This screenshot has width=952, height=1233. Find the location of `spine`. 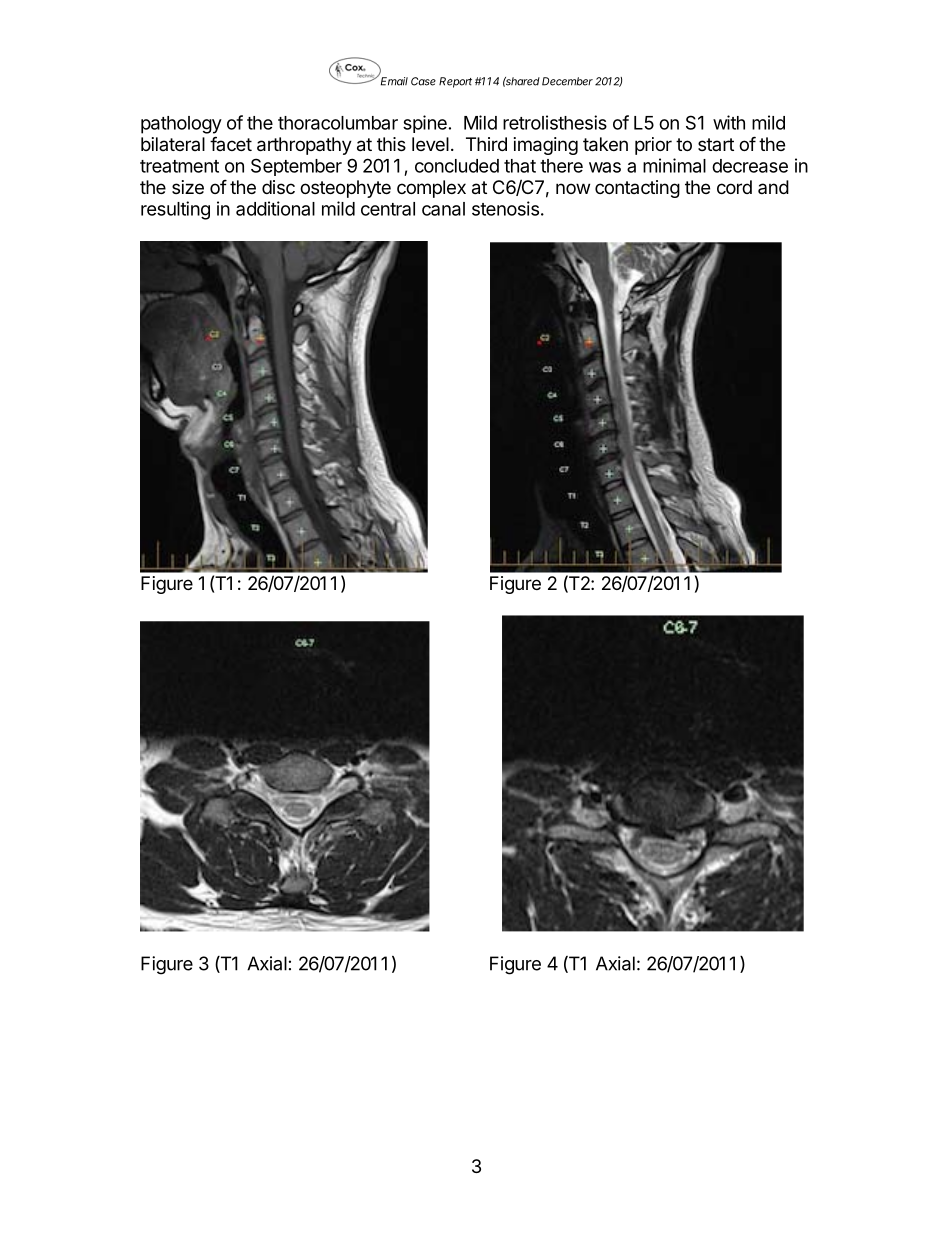

spine is located at coordinates (425, 124).
